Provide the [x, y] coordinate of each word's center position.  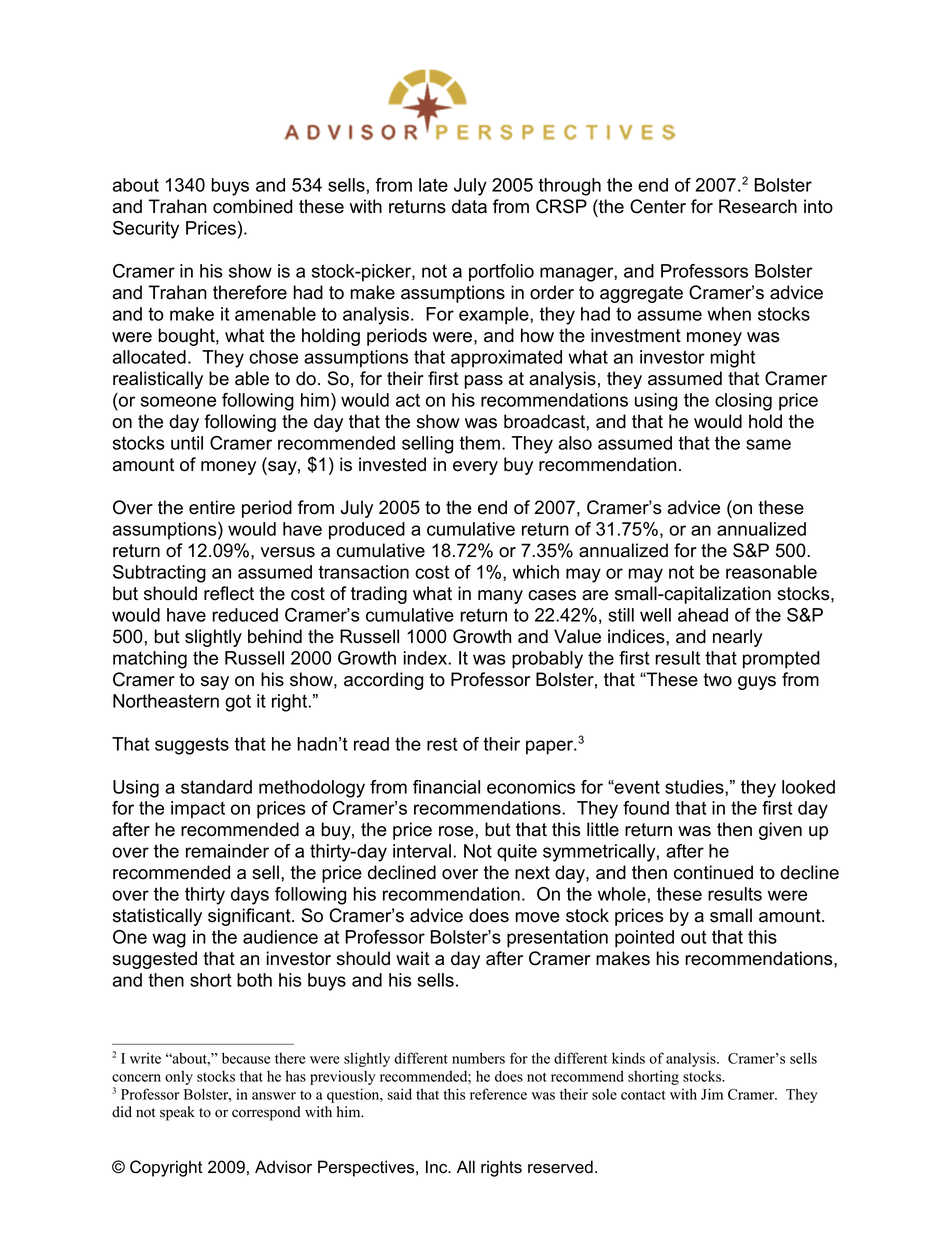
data [469, 206]
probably [547, 660]
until [187, 443]
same [768, 444]
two [717, 680]
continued [713, 872]
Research [758, 206]
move [537, 917]
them [479, 443]
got [238, 703]
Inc [438, 1167]
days [250, 896]
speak [177, 1113]
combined [253, 206]
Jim [712, 1094]
